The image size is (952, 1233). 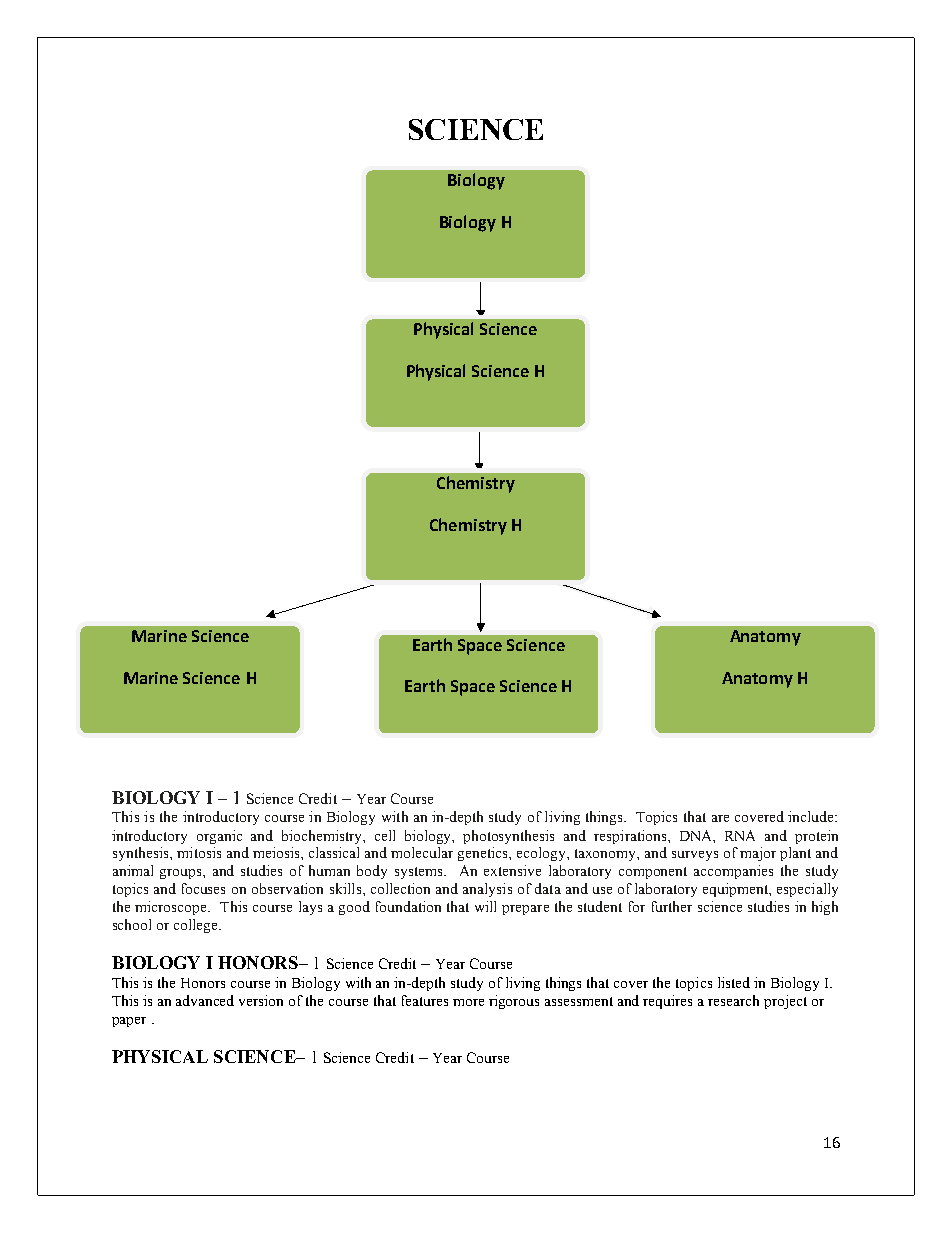 I want to click on cell, so click(x=385, y=835).
